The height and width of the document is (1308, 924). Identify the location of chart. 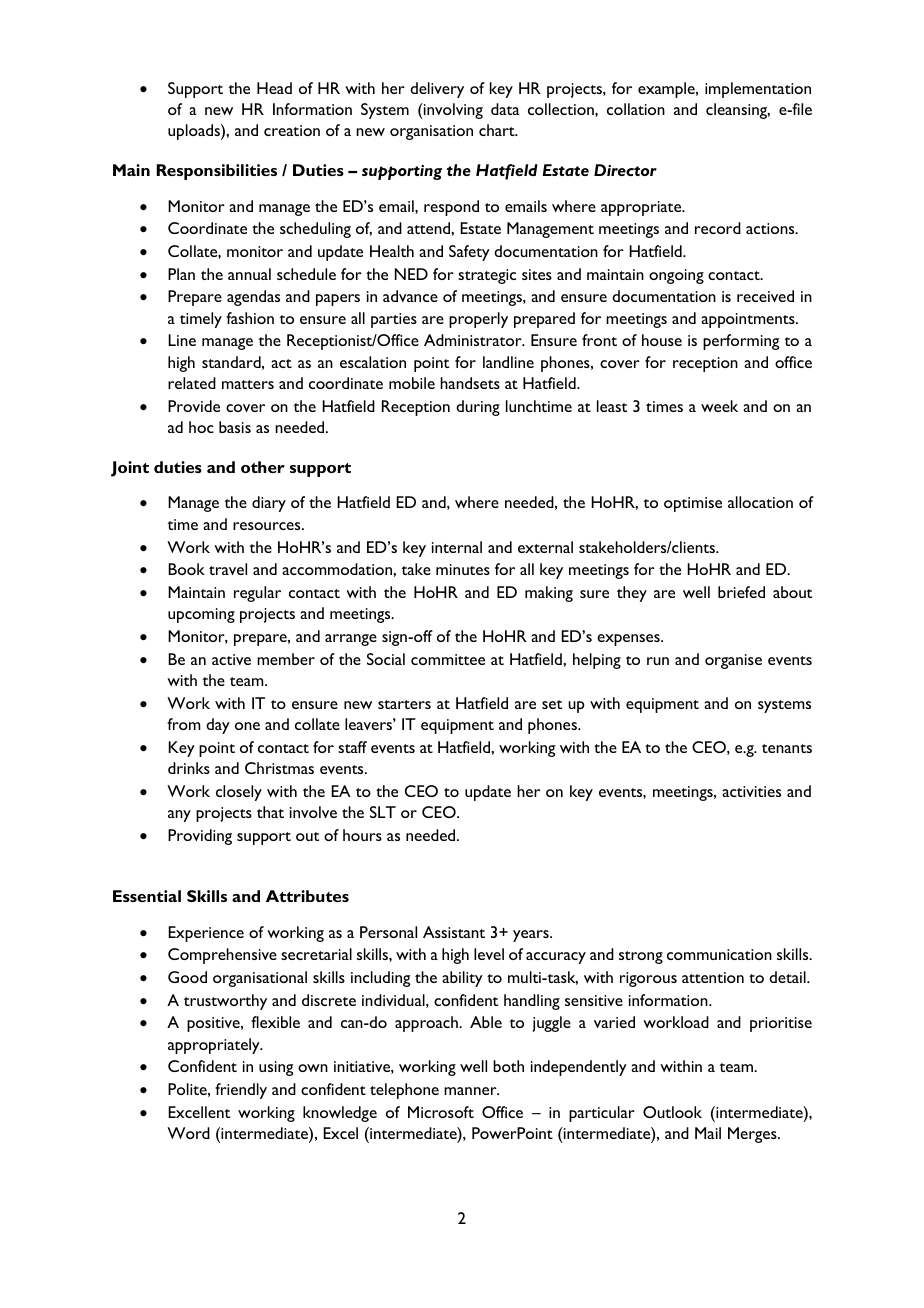
(498, 130).
